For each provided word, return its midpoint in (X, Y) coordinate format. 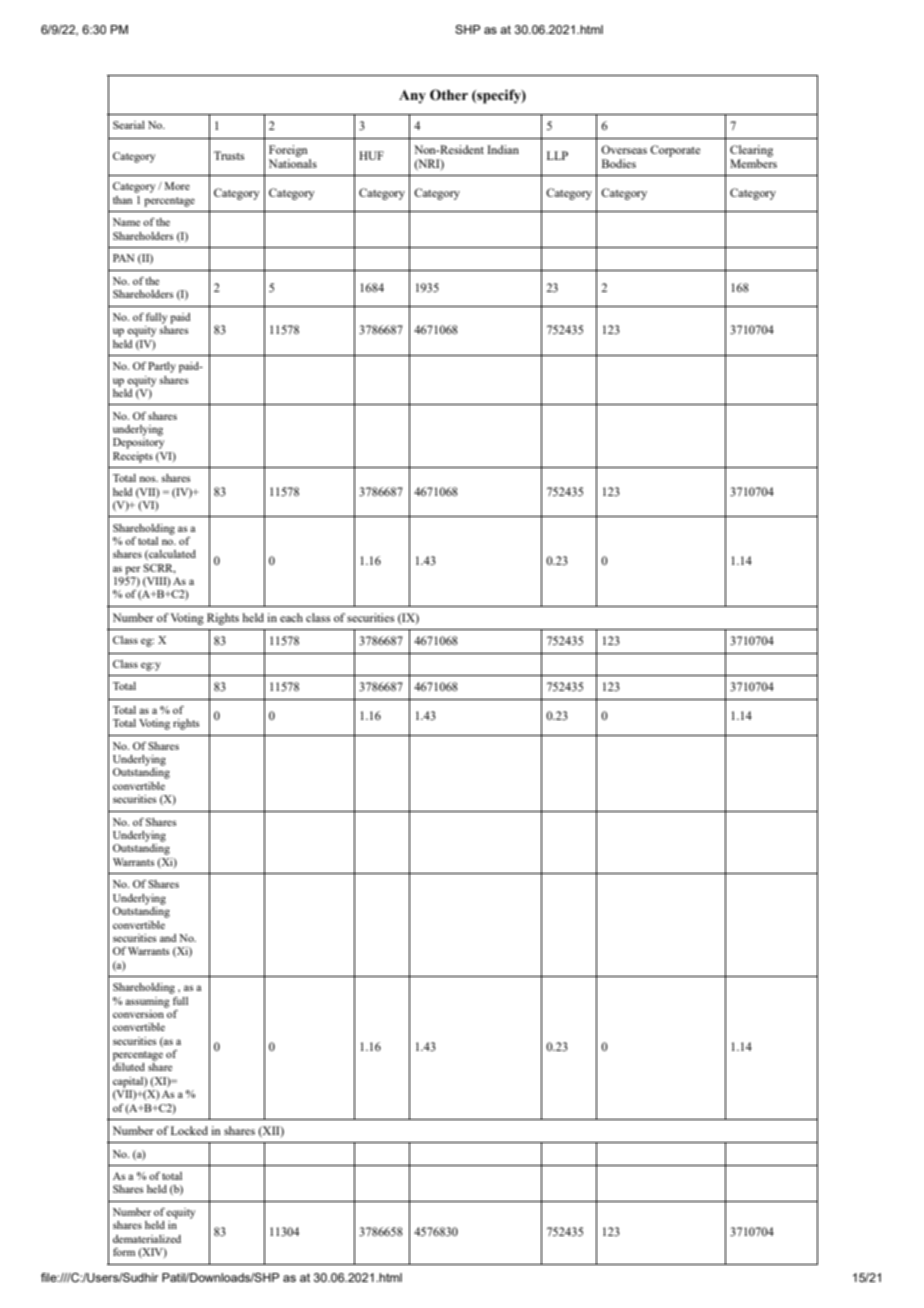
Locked (189, 1130)
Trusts (229, 155)
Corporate (675, 151)
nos (148, 479)
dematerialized (147, 1239)
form (124, 1252)
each (291, 617)
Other (449, 95)
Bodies (619, 163)
